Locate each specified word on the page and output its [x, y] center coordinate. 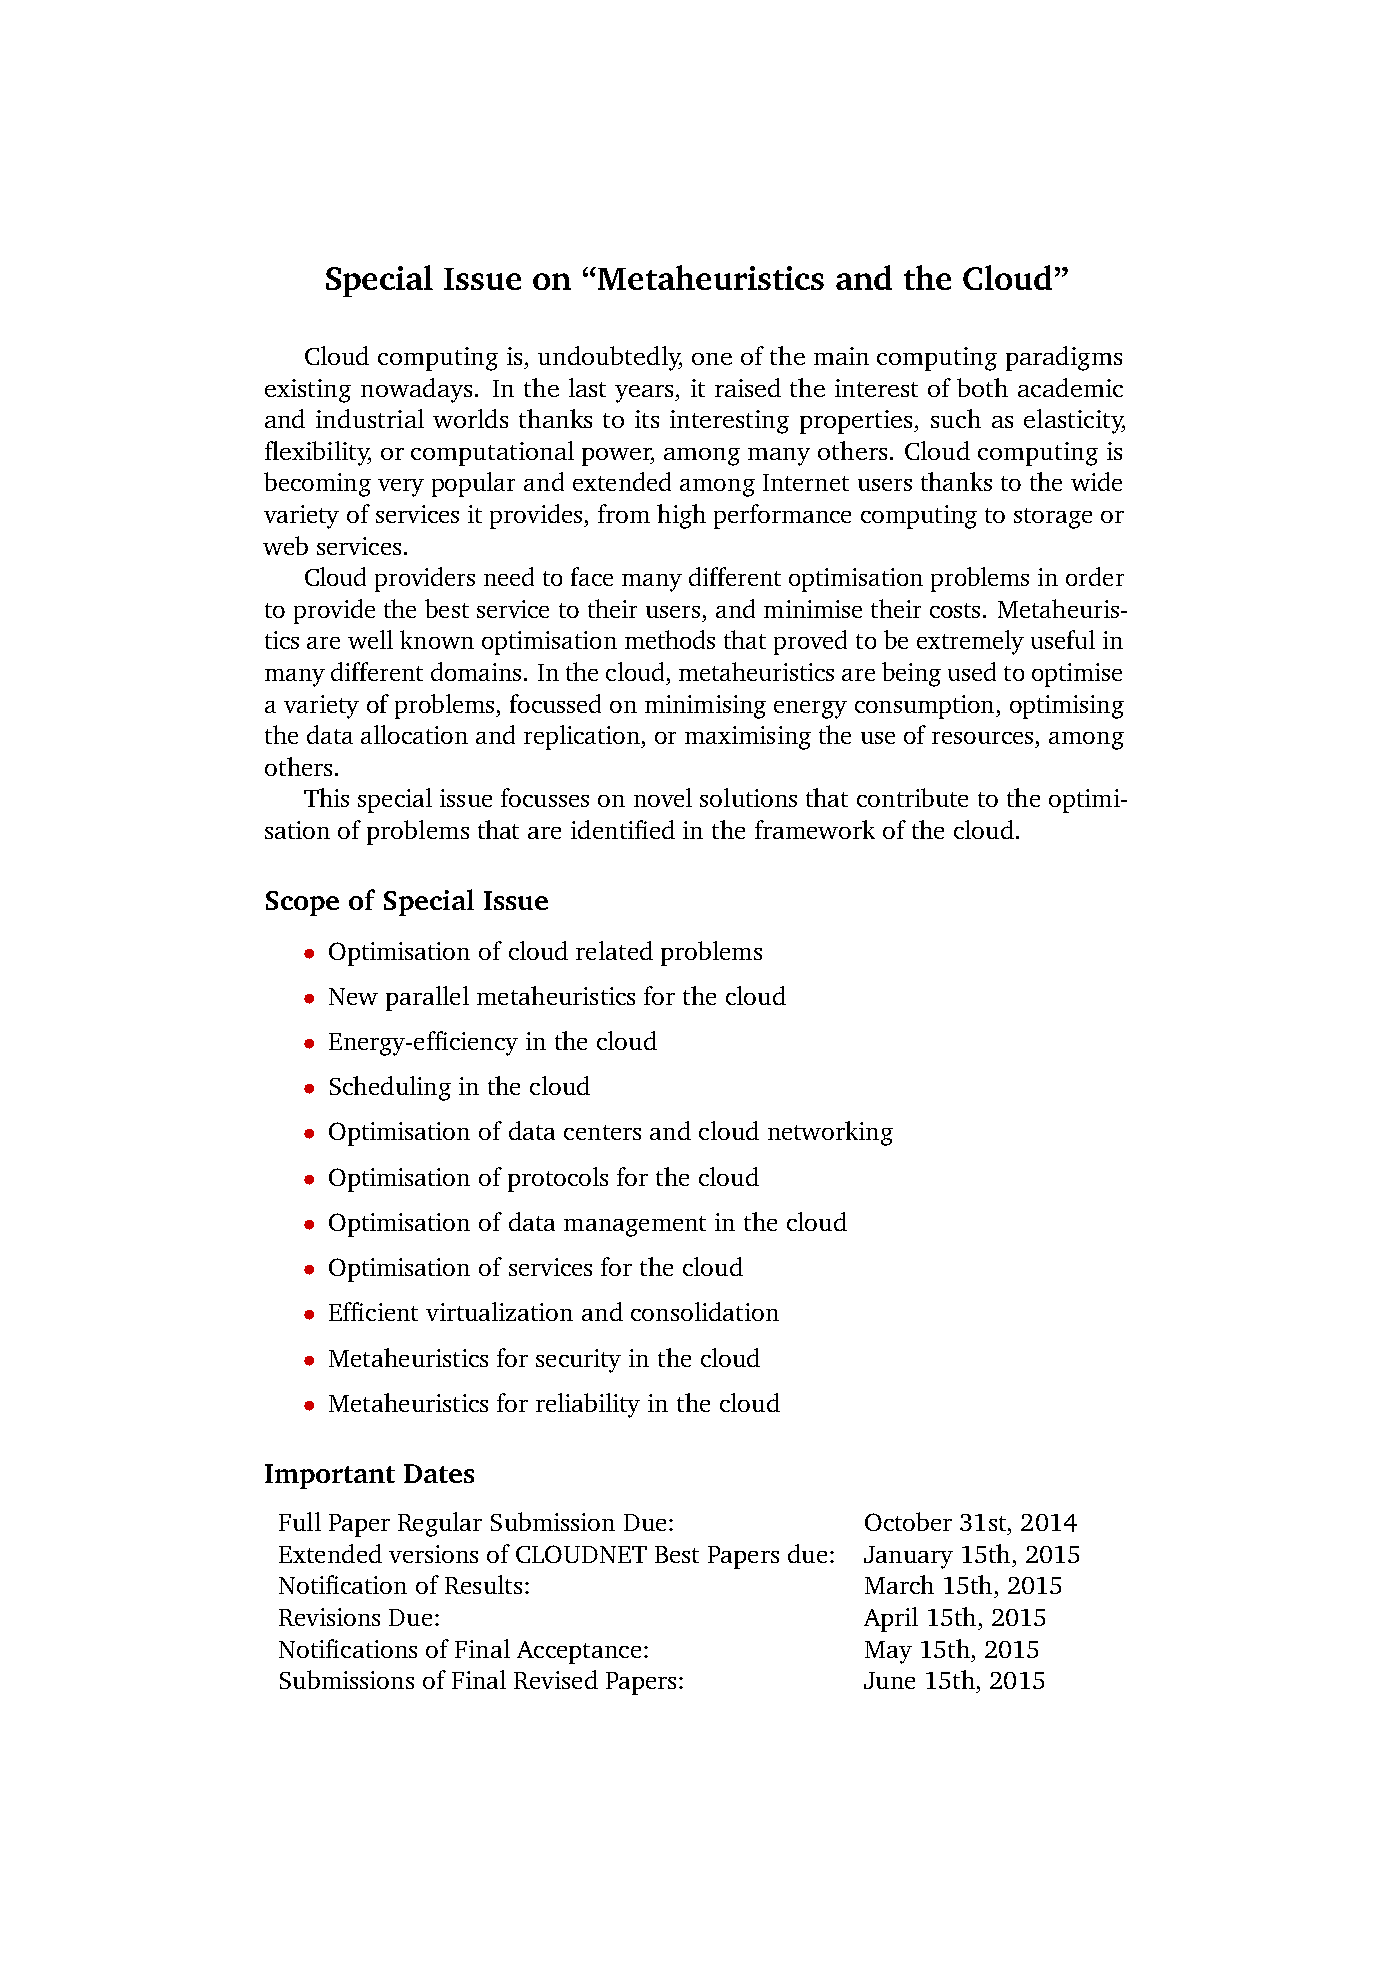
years [645, 394]
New [353, 996]
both [982, 387]
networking [830, 1133]
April [891, 1619]
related [614, 950]
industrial [370, 418]
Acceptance [579, 1652]
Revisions [329, 1617]
